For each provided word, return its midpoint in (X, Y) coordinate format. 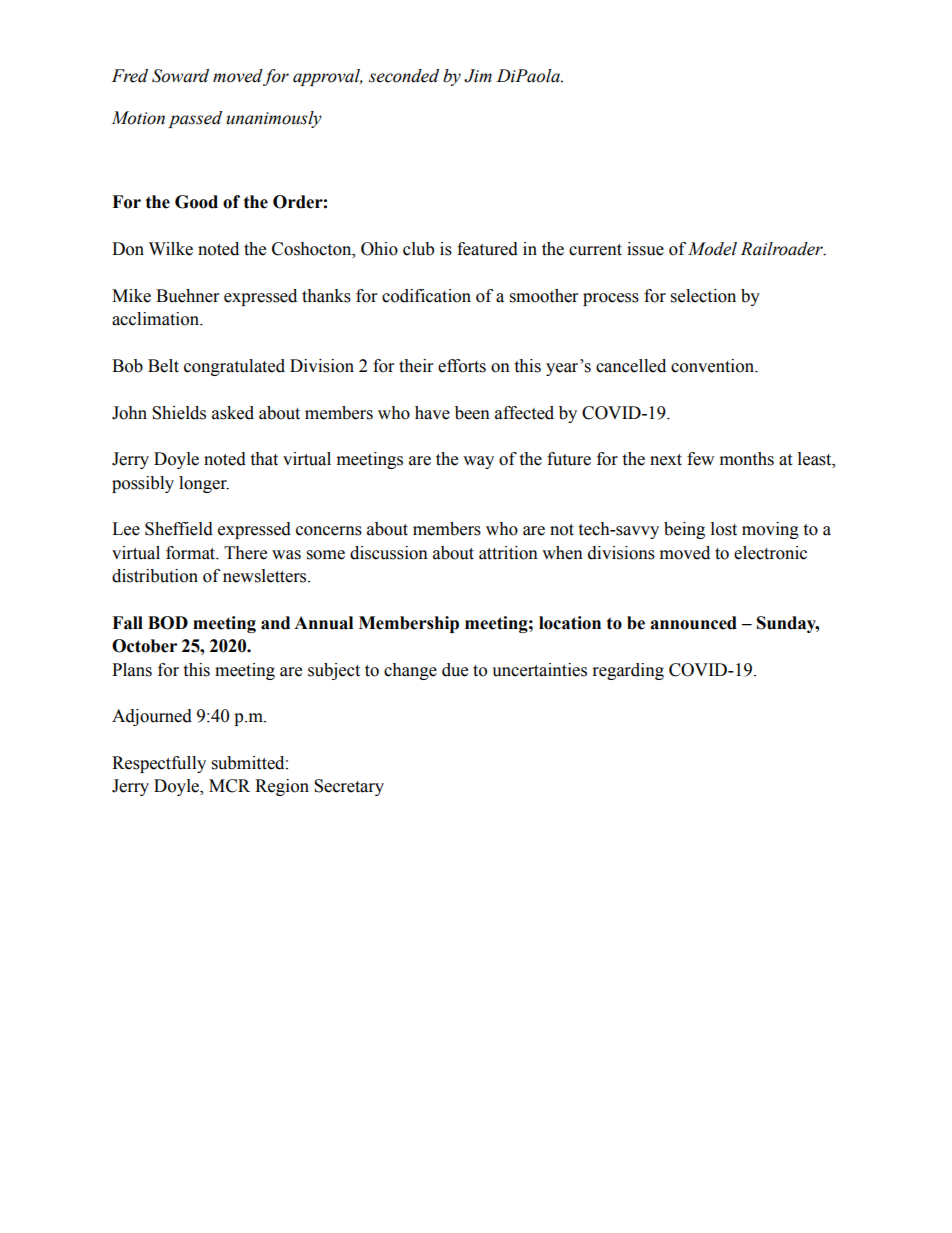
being (684, 530)
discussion (389, 553)
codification (426, 296)
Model (712, 249)
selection (703, 296)
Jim (478, 76)
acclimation (156, 319)
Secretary (349, 787)
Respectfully (159, 764)
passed (195, 119)
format (192, 553)
